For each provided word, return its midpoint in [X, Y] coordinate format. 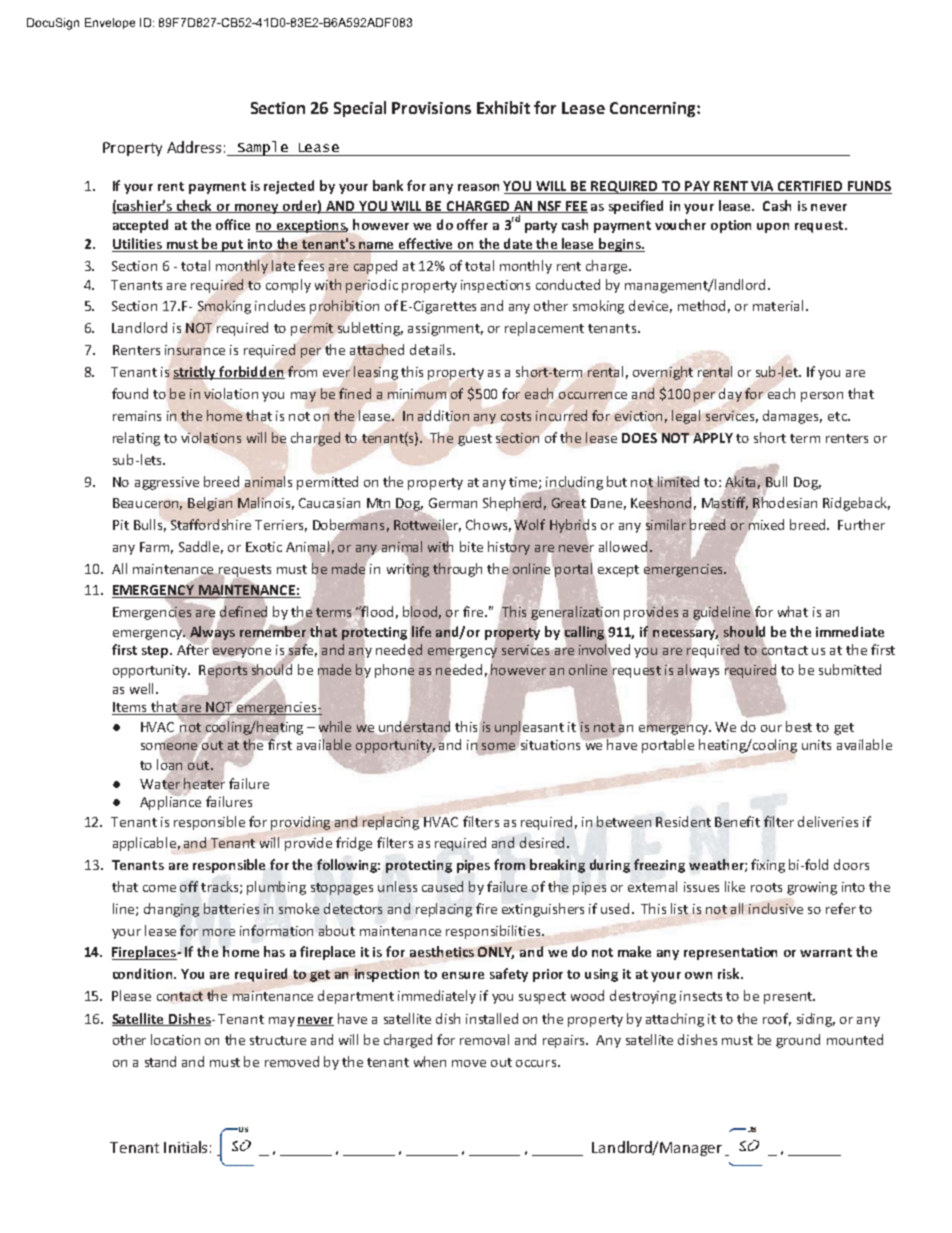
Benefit [737, 821]
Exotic [264, 547]
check [195, 206]
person [822, 397]
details [430, 349]
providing [300, 823]
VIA [762, 187]
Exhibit [503, 107]
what [793, 611]
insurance [195, 350]
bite [471, 546]
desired [542, 842]
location [175, 1039]
